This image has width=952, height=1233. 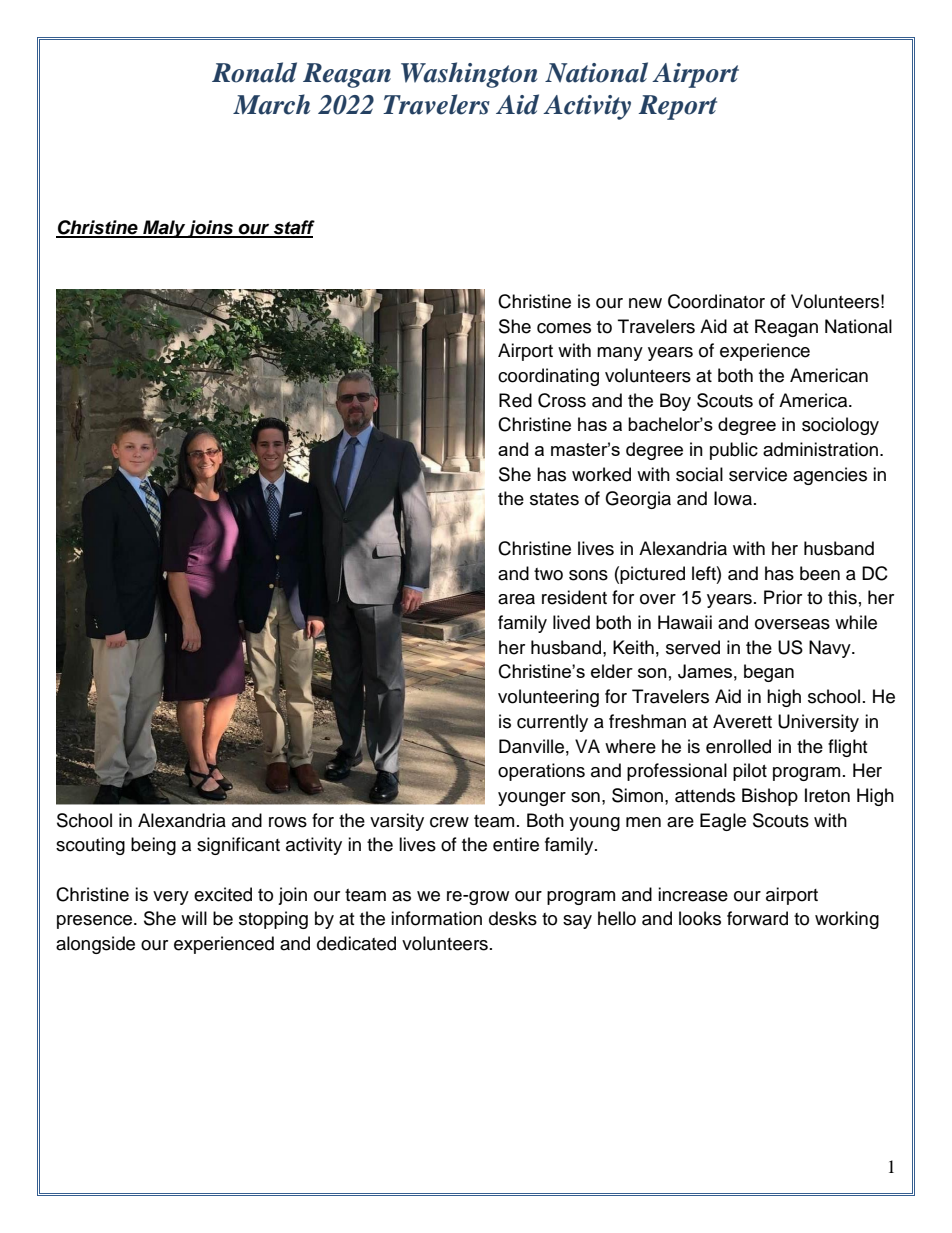 I want to click on Ronald, so click(x=254, y=72).
